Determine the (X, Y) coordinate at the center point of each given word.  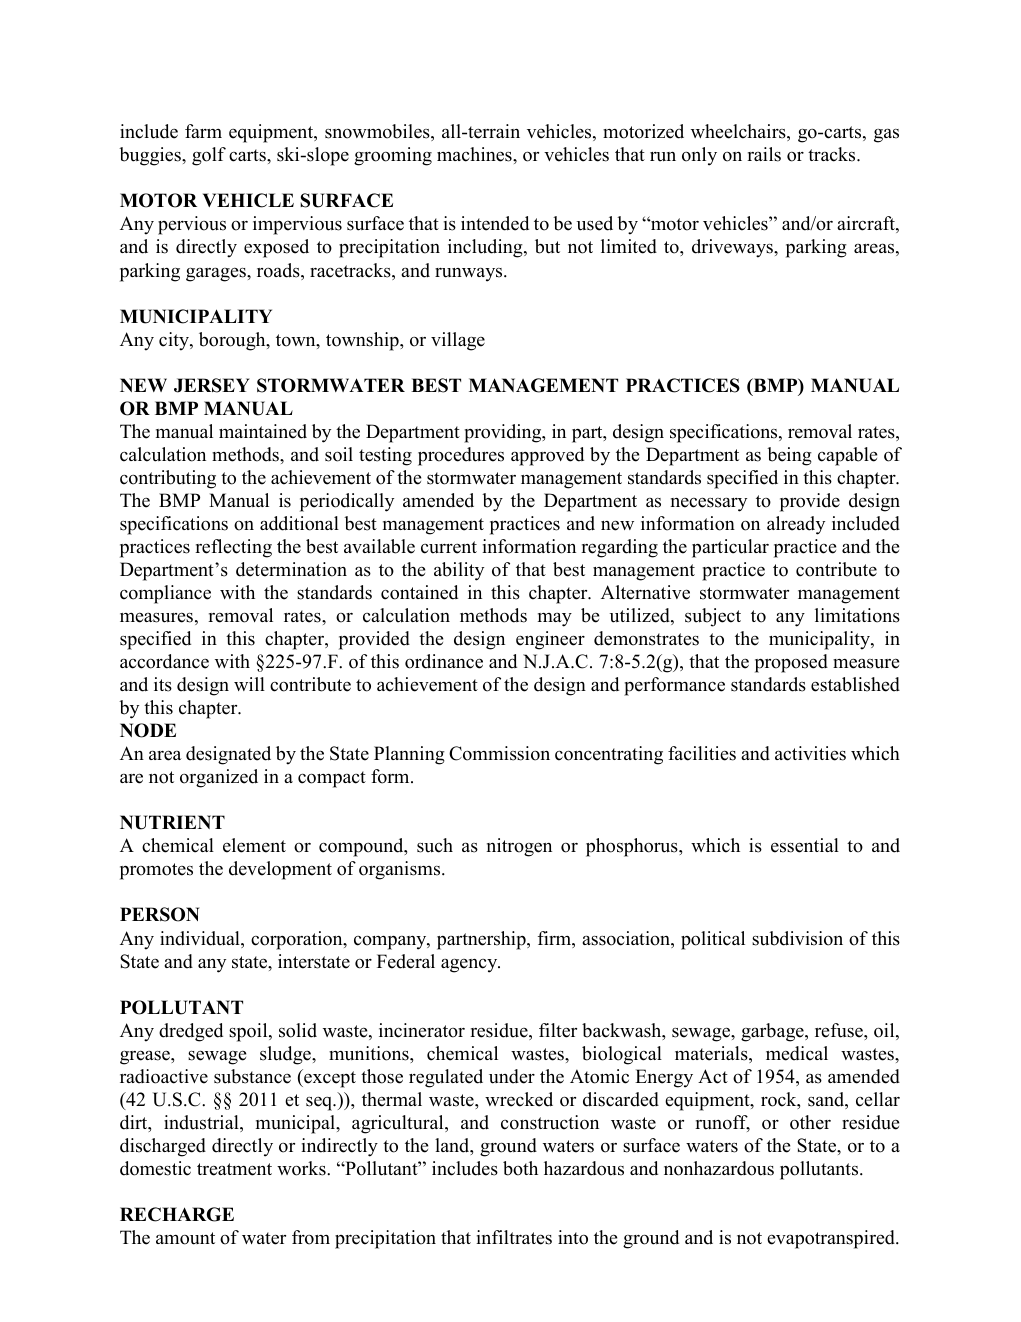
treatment (234, 1169)
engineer (550, 640)
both (520, 1168)
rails (764, 154)
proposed (791, 663)
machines (475, 154)
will (249, 684)
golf (209, 156)
